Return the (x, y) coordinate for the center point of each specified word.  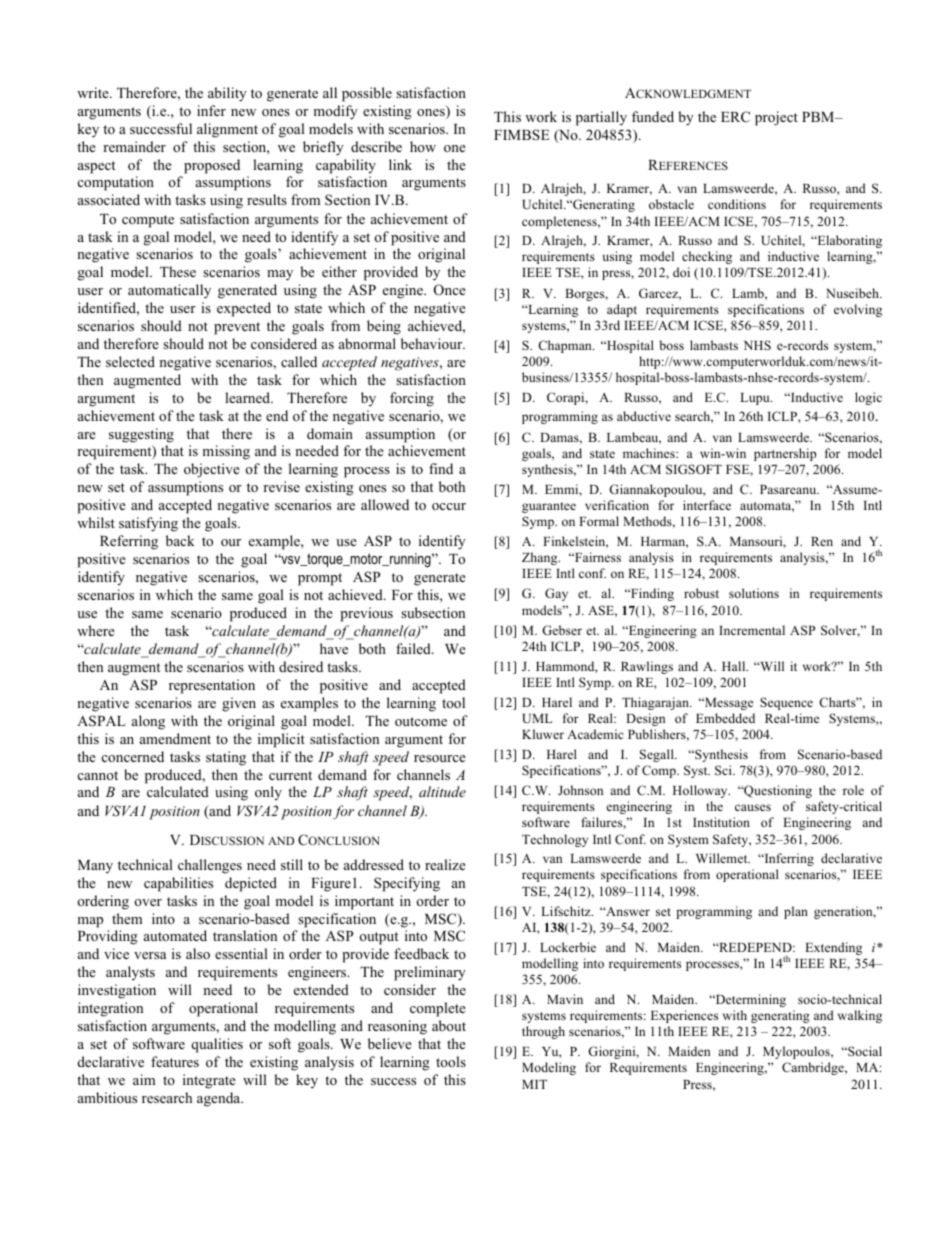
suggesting (141, 435)
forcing (412, 399)
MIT (534, 1084)
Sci (724, 770)
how (423, 146)
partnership (785, 454)
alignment (227, 130)
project (776, 118)
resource (440, 758)
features (175, 1061)
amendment (175, 738)
